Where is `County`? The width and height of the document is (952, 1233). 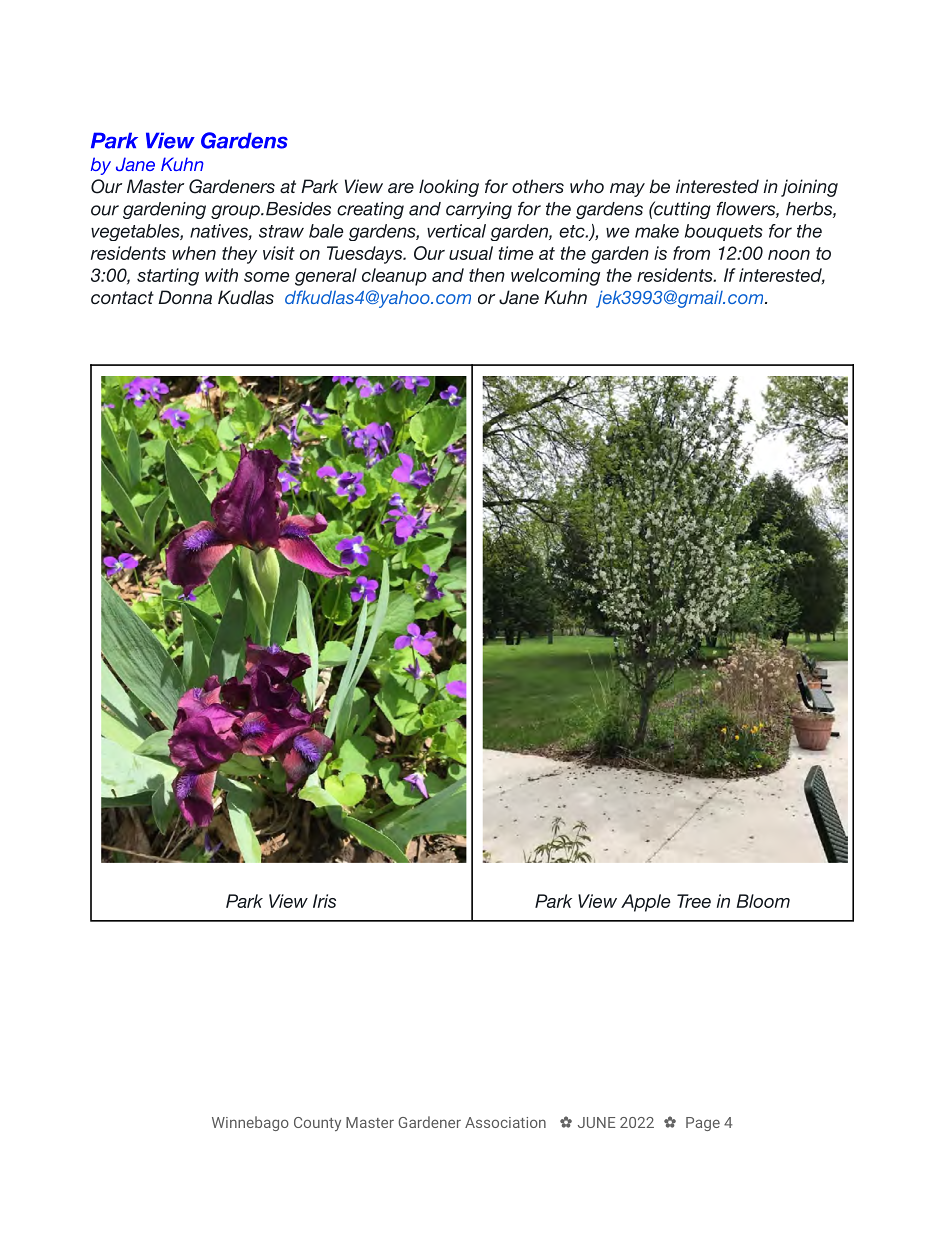 County is located at coordinates (317, 1124).
